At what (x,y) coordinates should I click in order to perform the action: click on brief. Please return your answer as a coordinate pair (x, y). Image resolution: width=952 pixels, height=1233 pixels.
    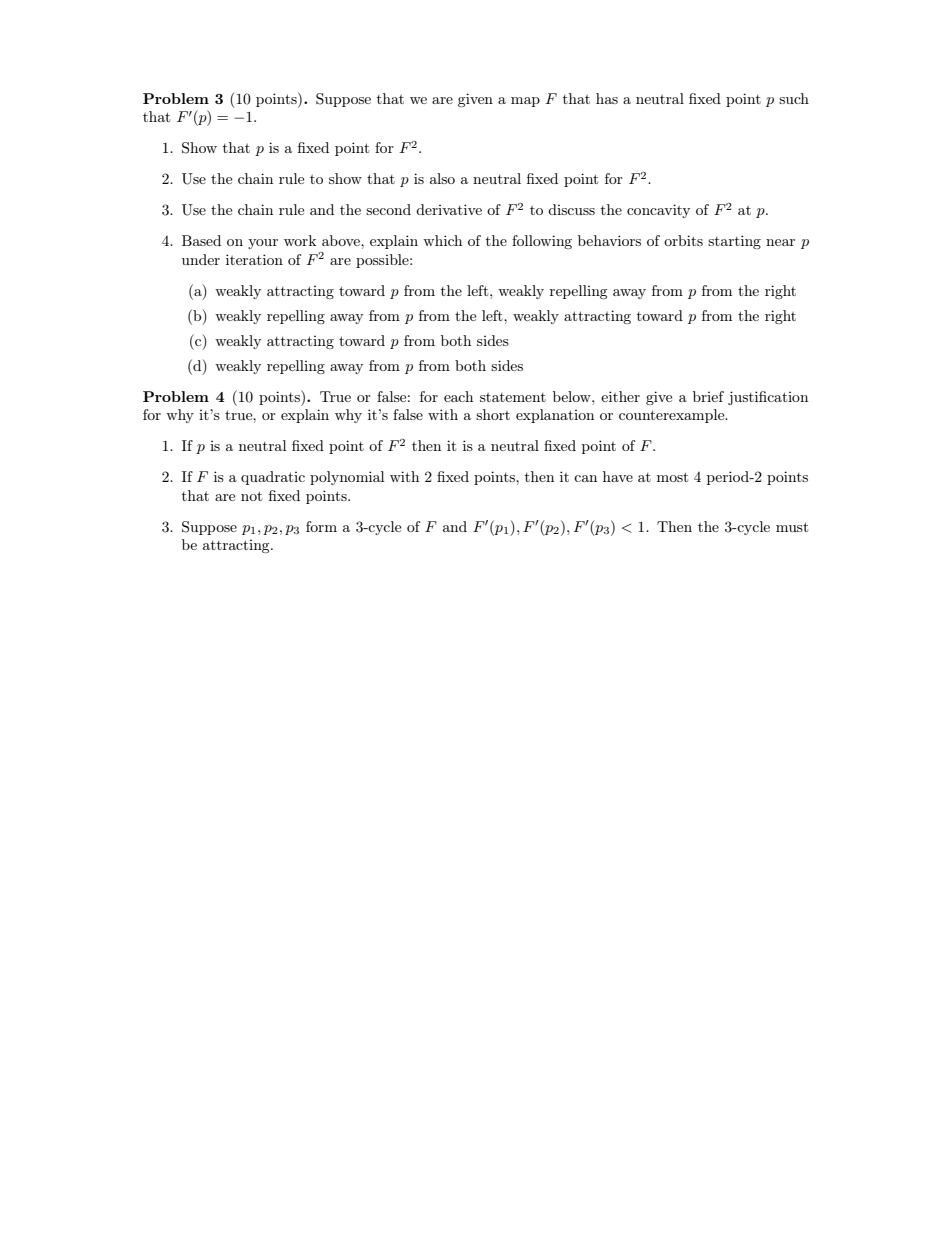
    Looking at the image, I should click on (708, 396).
